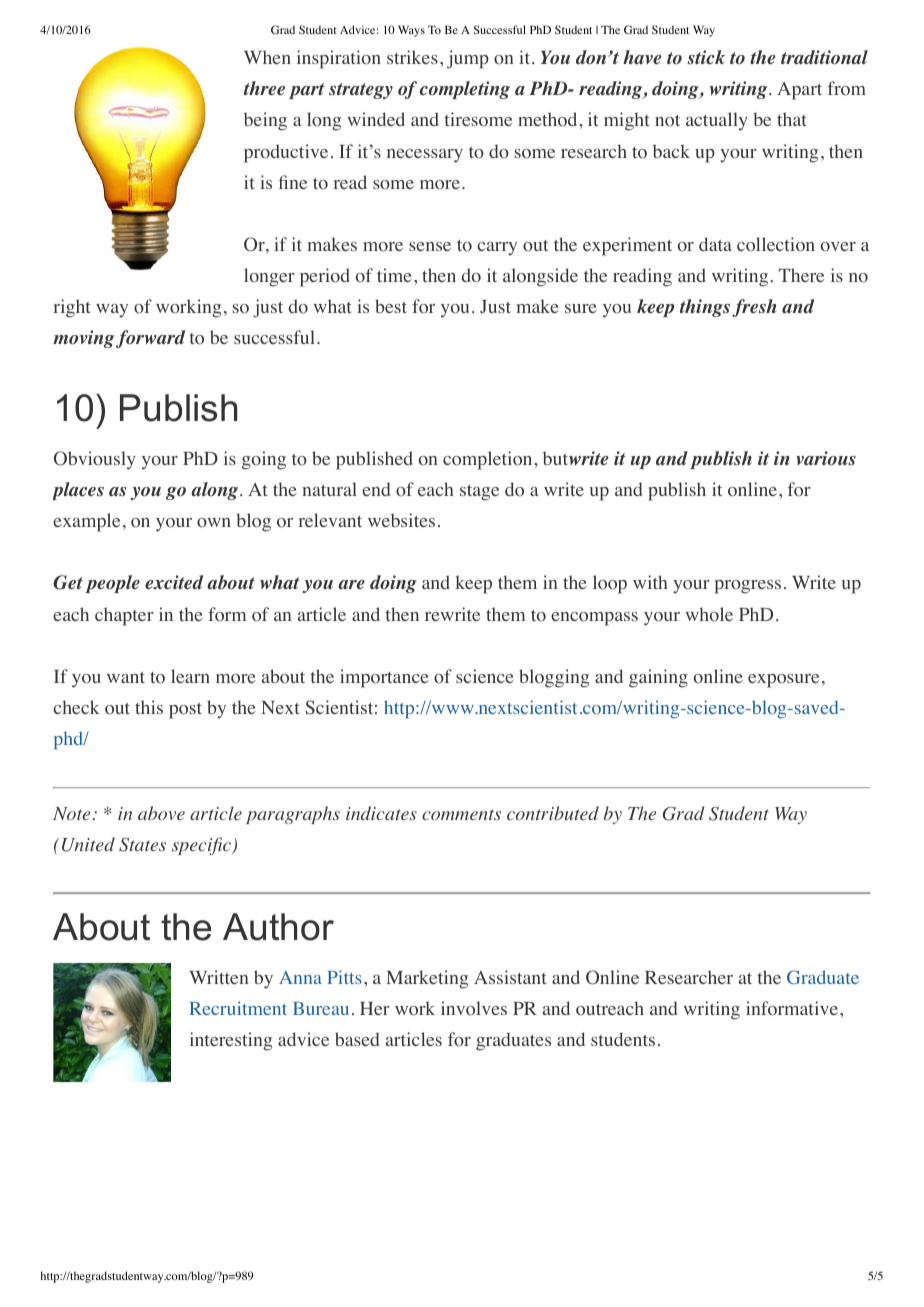 This document has height=1307, width=924. What do you see at coordinates (706, 57) in the document?
I see `stick` at bounding box center [706, 57].
